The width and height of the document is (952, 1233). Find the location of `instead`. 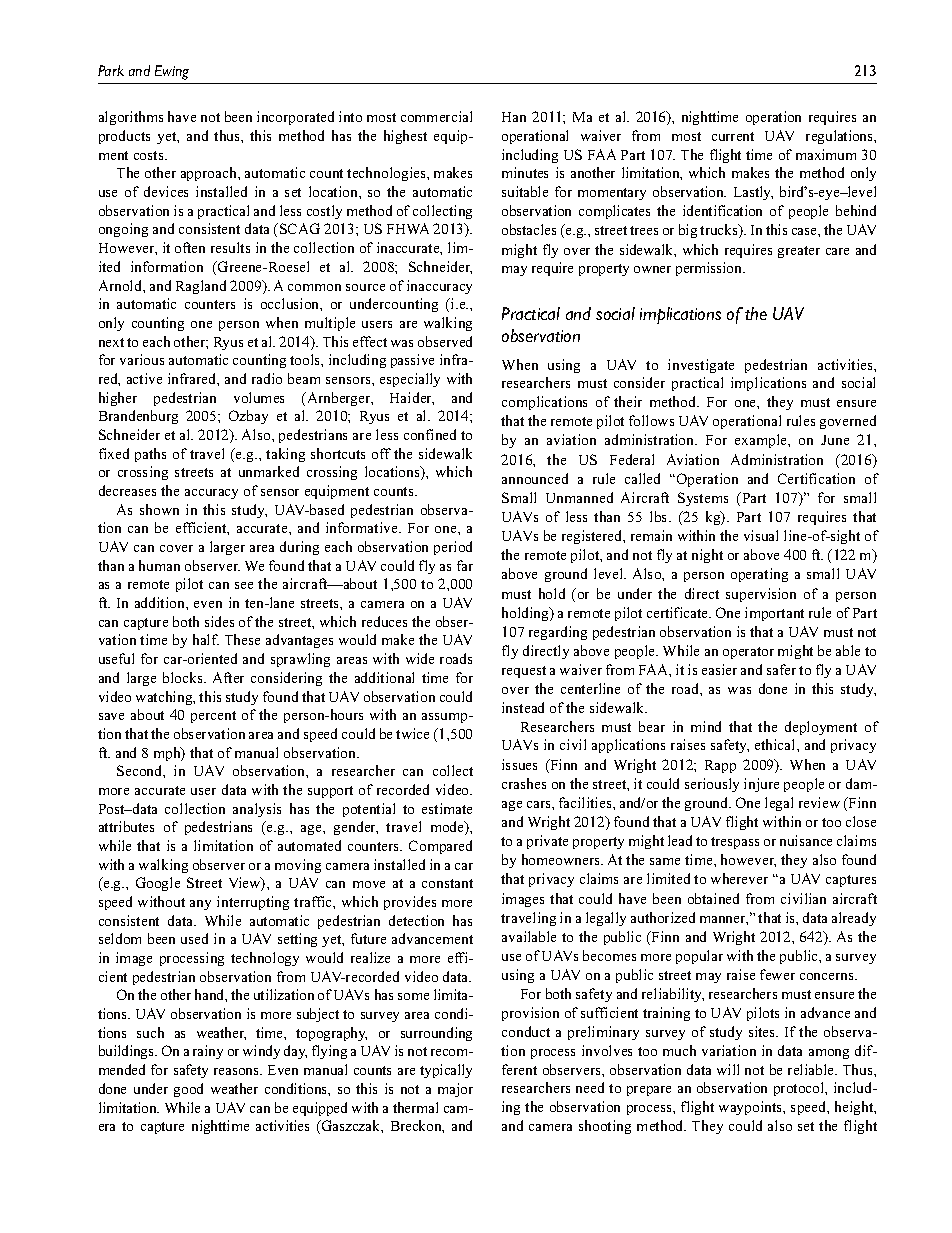

instead is located at coordinates (523, 707).
